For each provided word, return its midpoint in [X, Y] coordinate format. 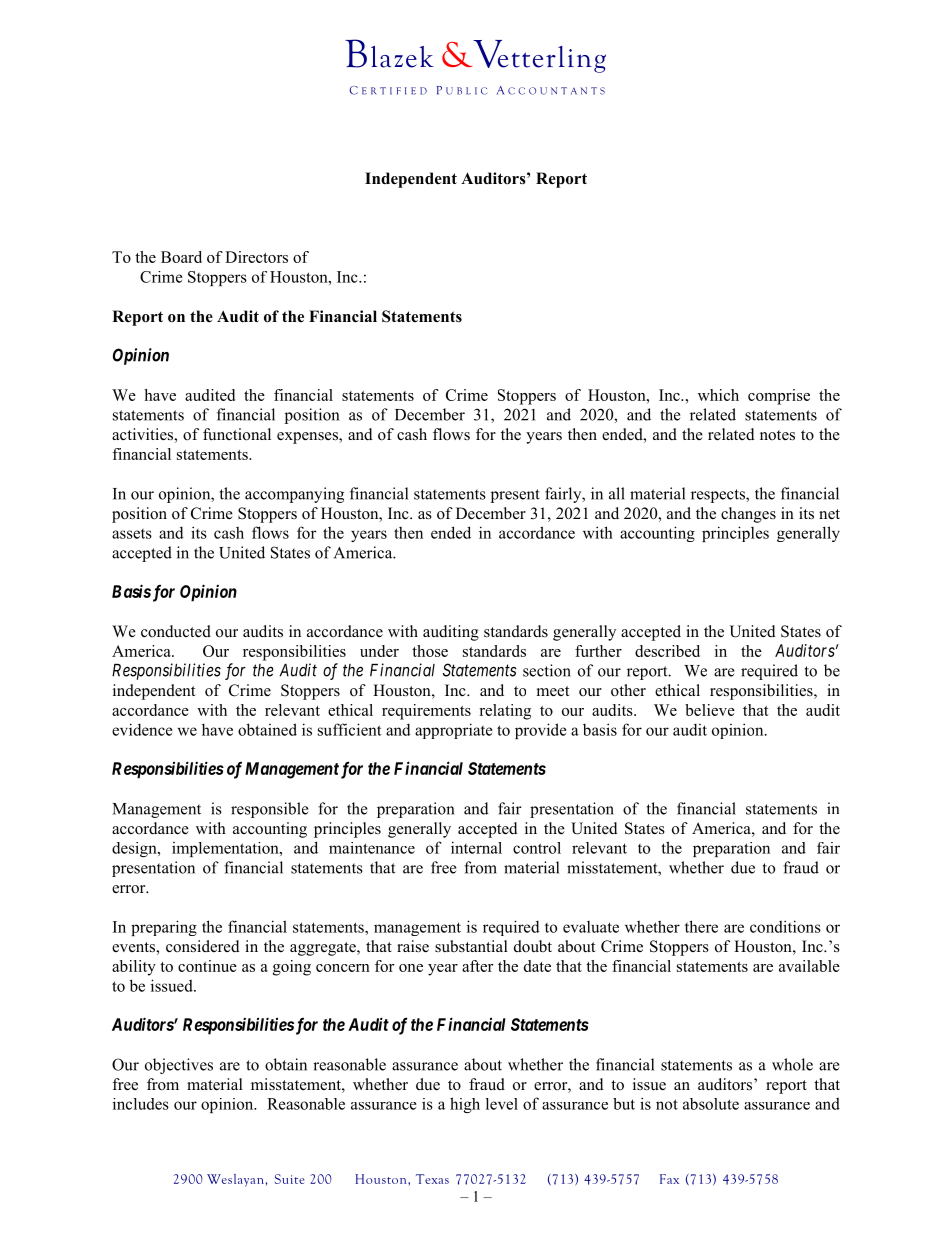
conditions [785, 926]
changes [748, 515]
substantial [471, 946]
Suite [289, 1179]
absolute [711, 1104]
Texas [432, 1179]
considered [203, 946]
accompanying [294, 495]
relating [505, 712]
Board [181, 257]
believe [710, 710]
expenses [308, 438]
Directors [256, 257]
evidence [142, 729]
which [718, 395]
